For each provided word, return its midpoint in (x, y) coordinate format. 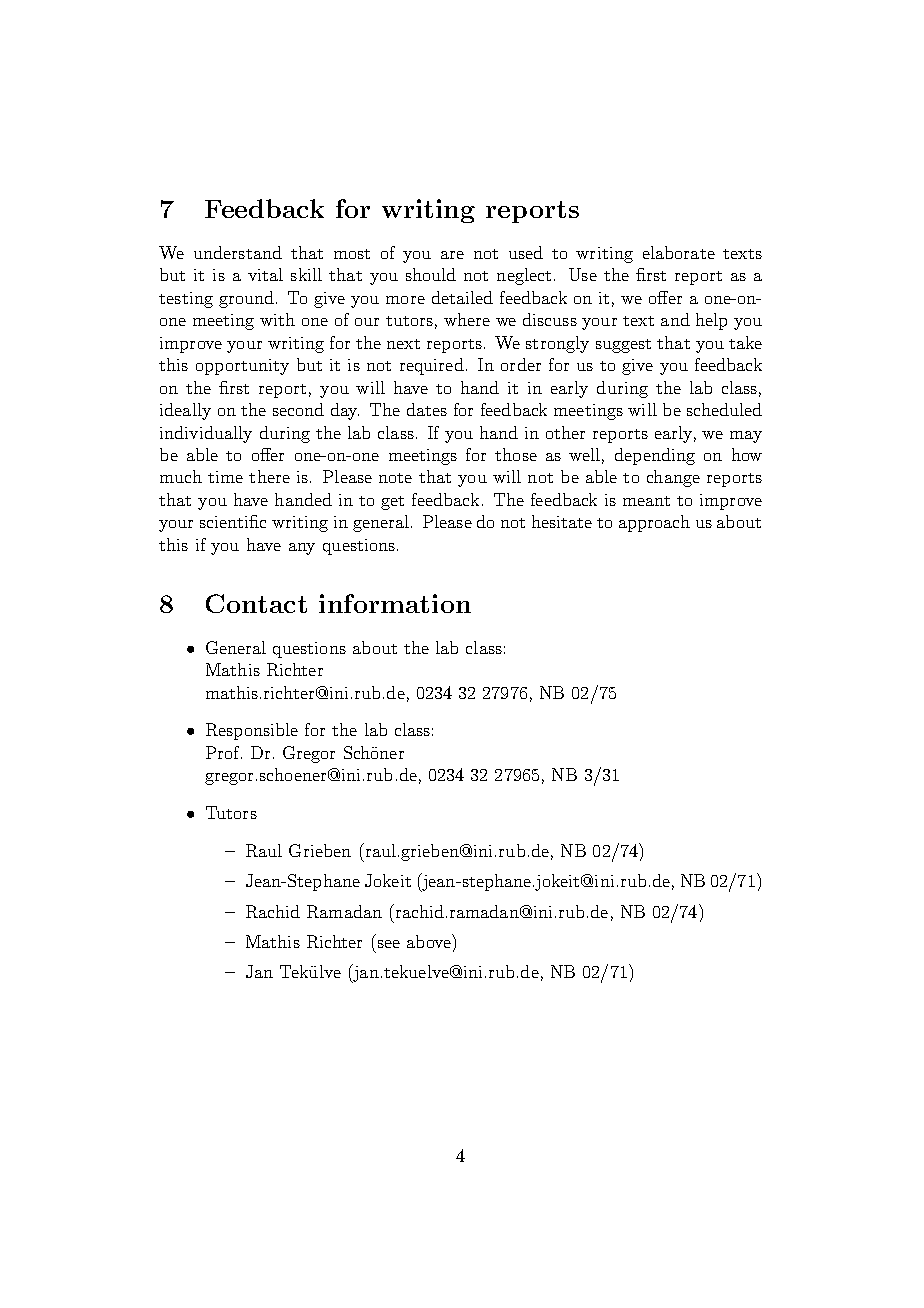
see (389, 944)
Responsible (252, 731)
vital (265, 274)
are (452, 255)
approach (654, 523)
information (395, 603)
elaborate (679, 252)
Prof (224, 752)
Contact (256, 603)
